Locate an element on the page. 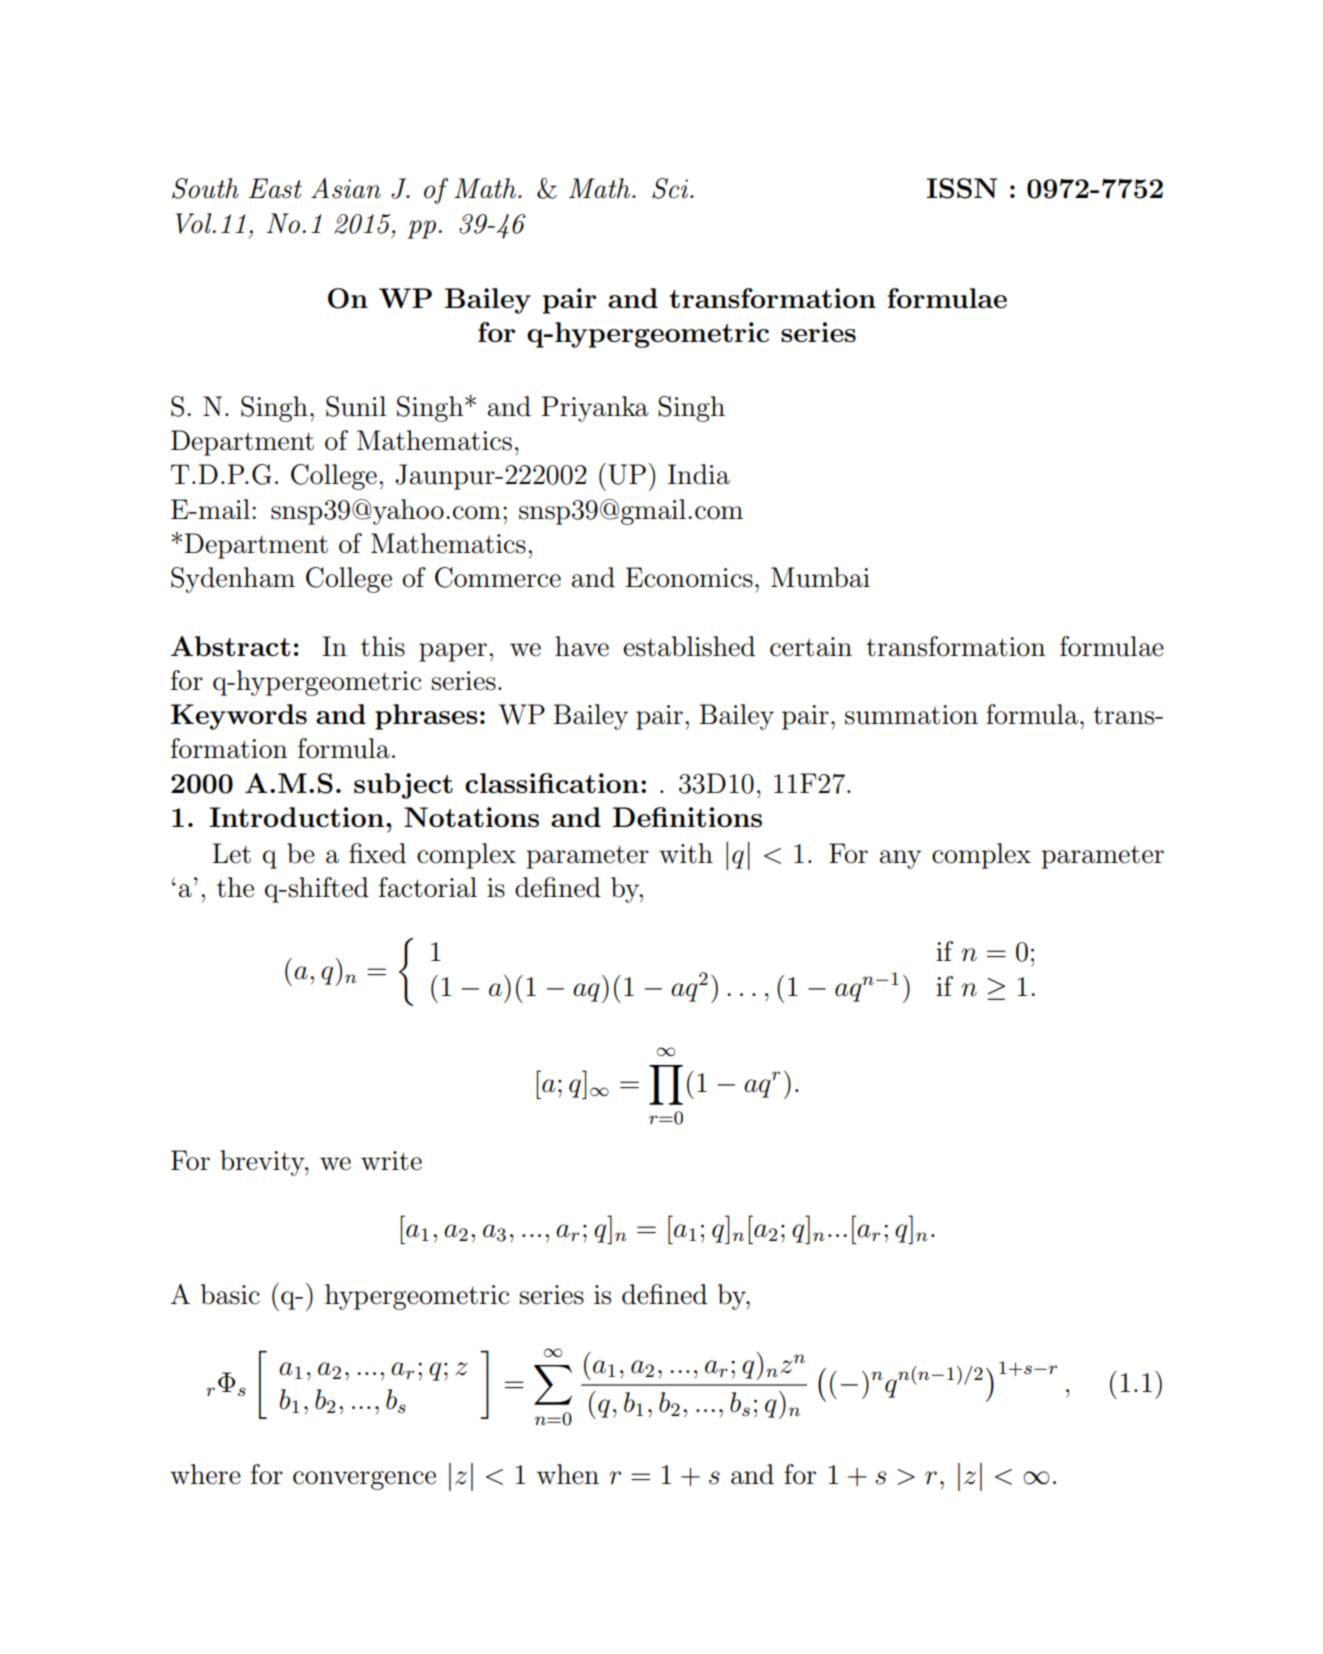  certain is located at coordinates (811, 647).
